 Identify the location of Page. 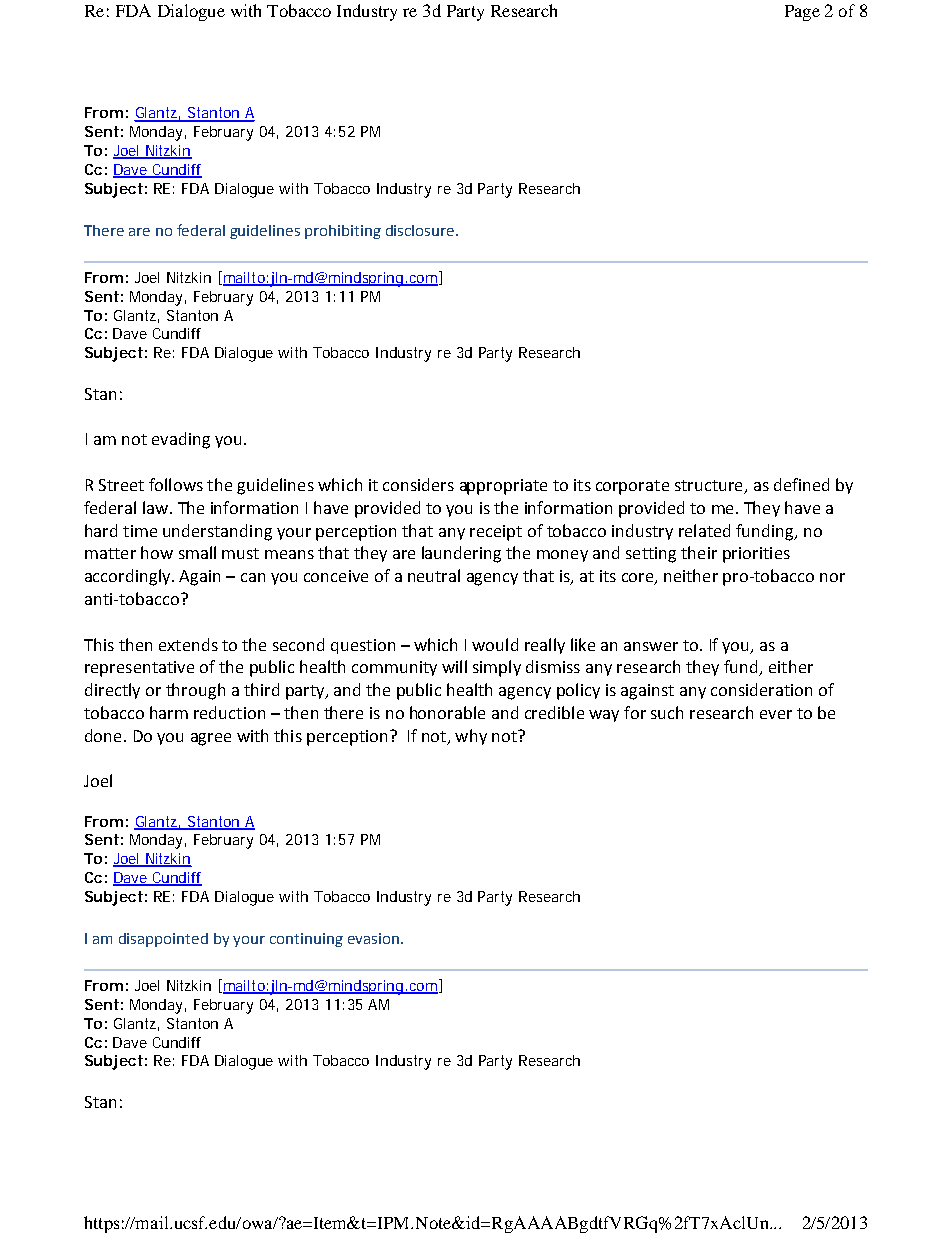
(802, 13).
